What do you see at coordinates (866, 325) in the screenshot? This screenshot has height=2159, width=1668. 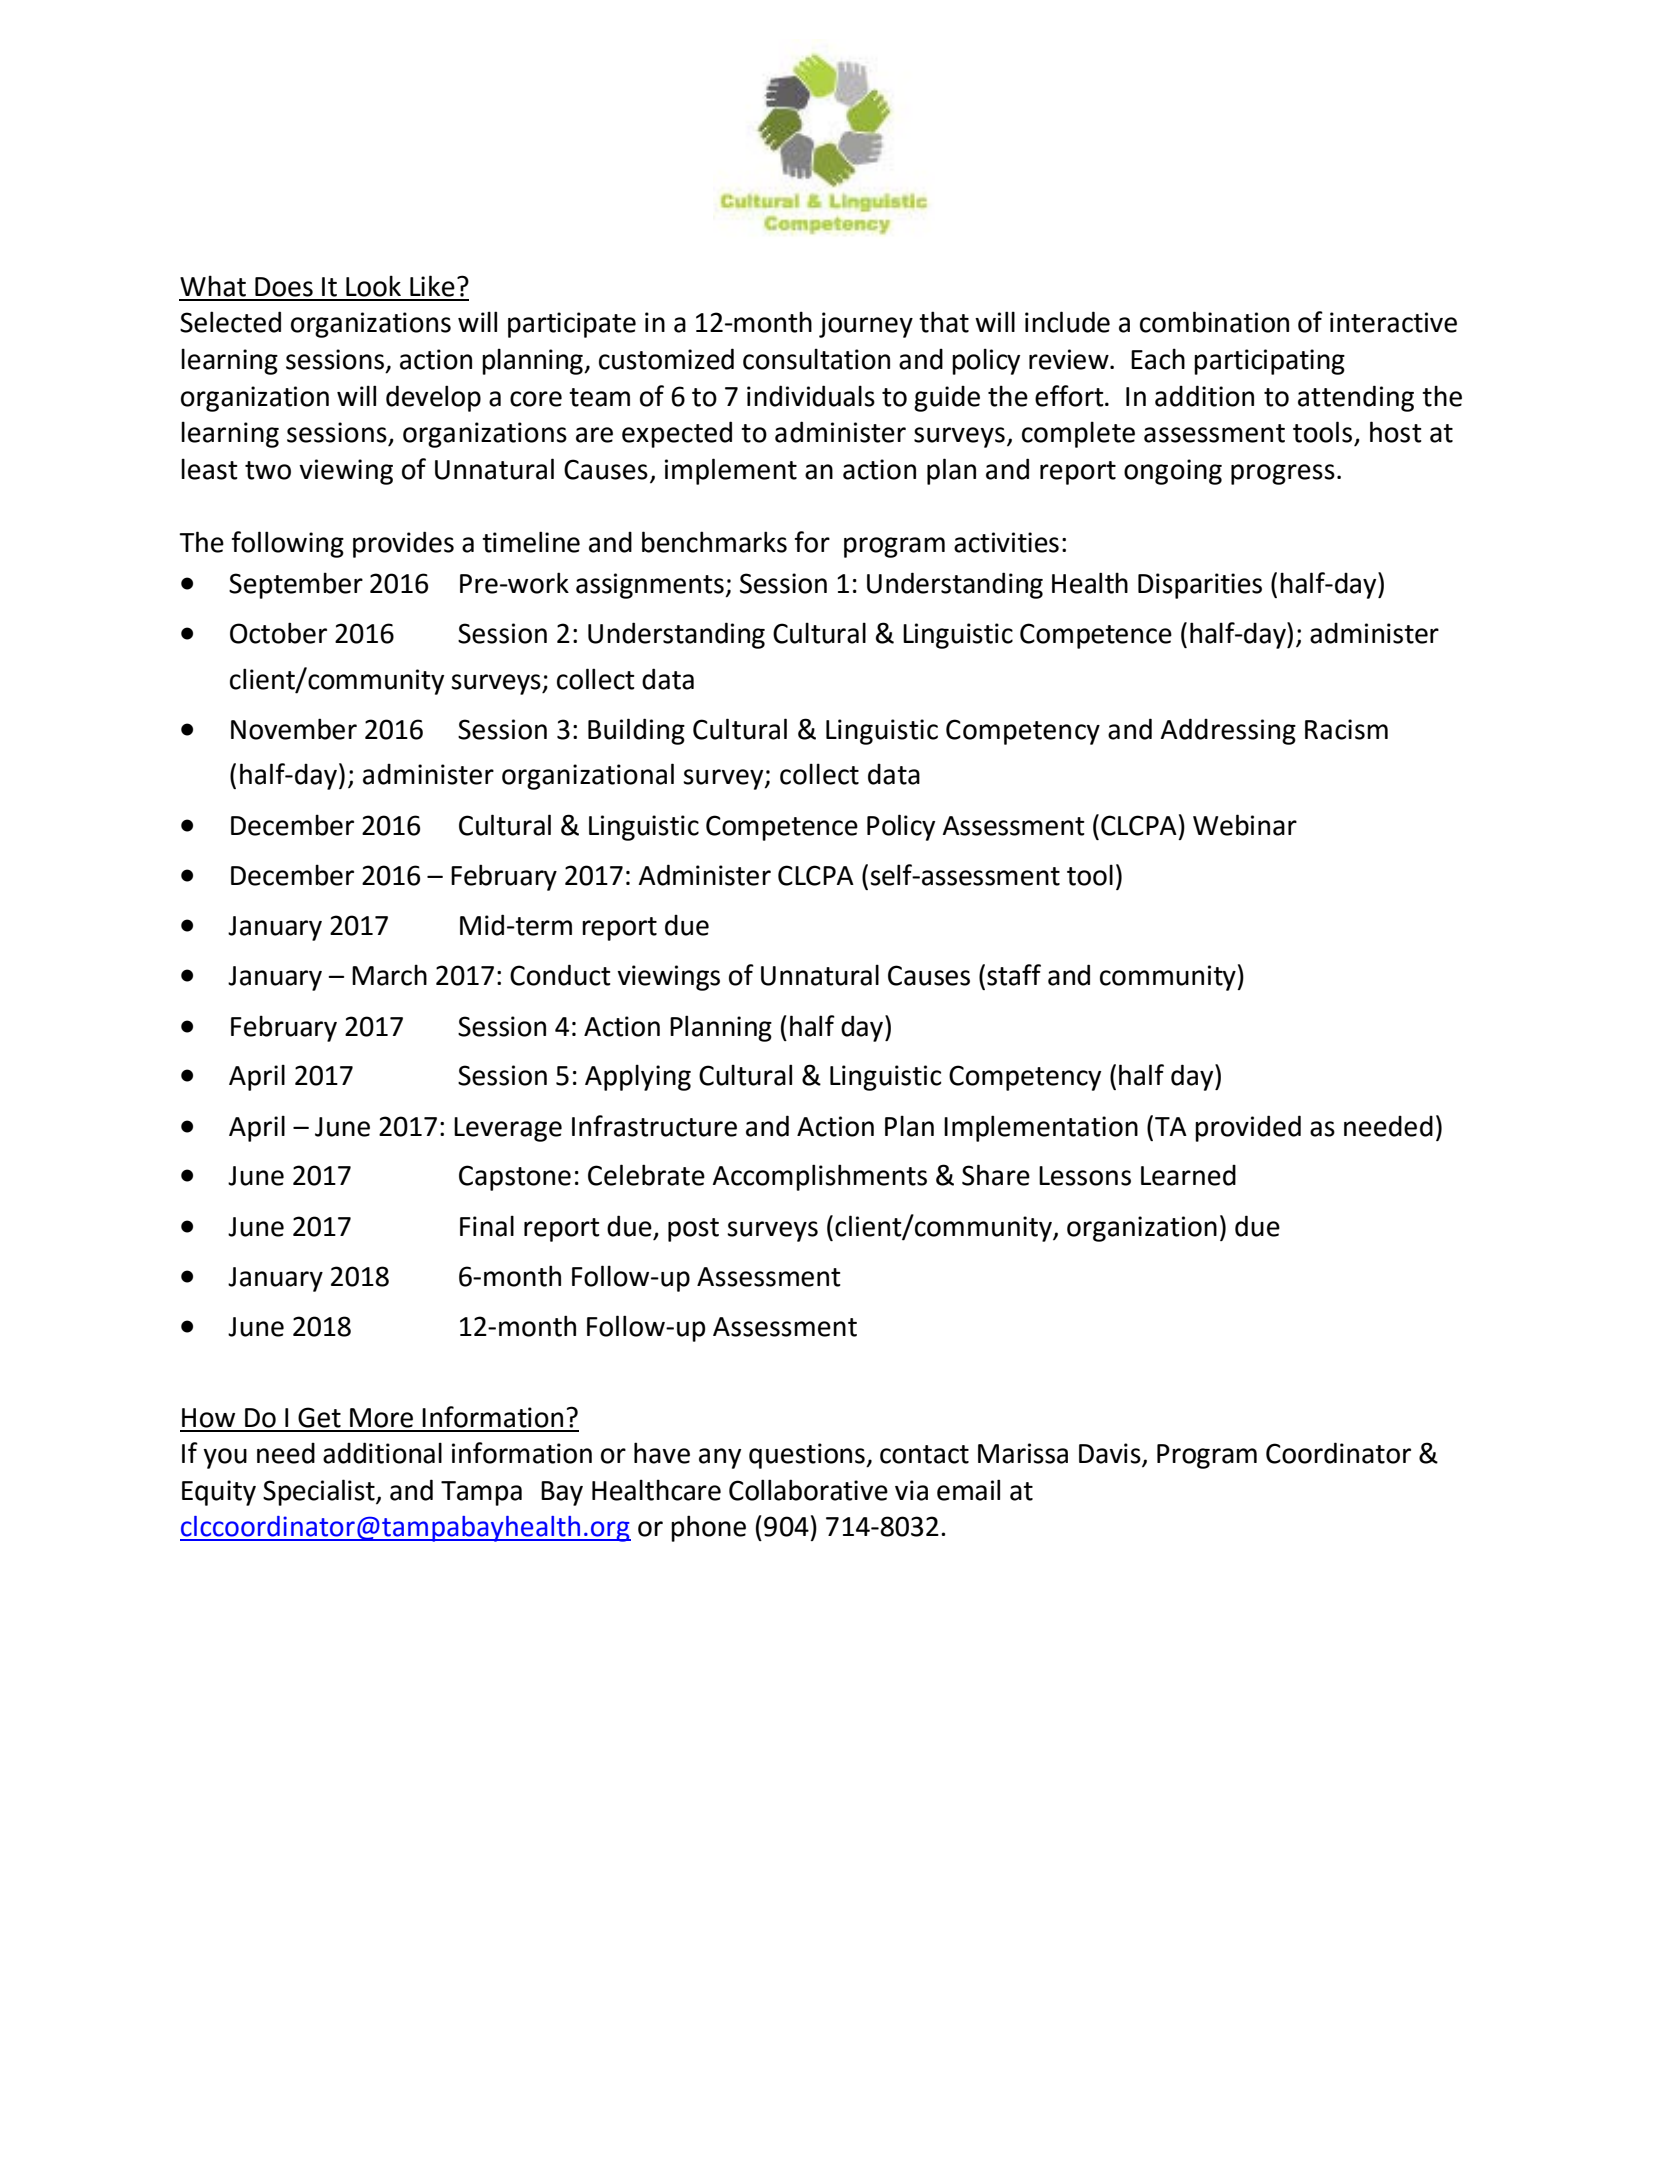 I see `journey` at bounding box center [866, 325].
